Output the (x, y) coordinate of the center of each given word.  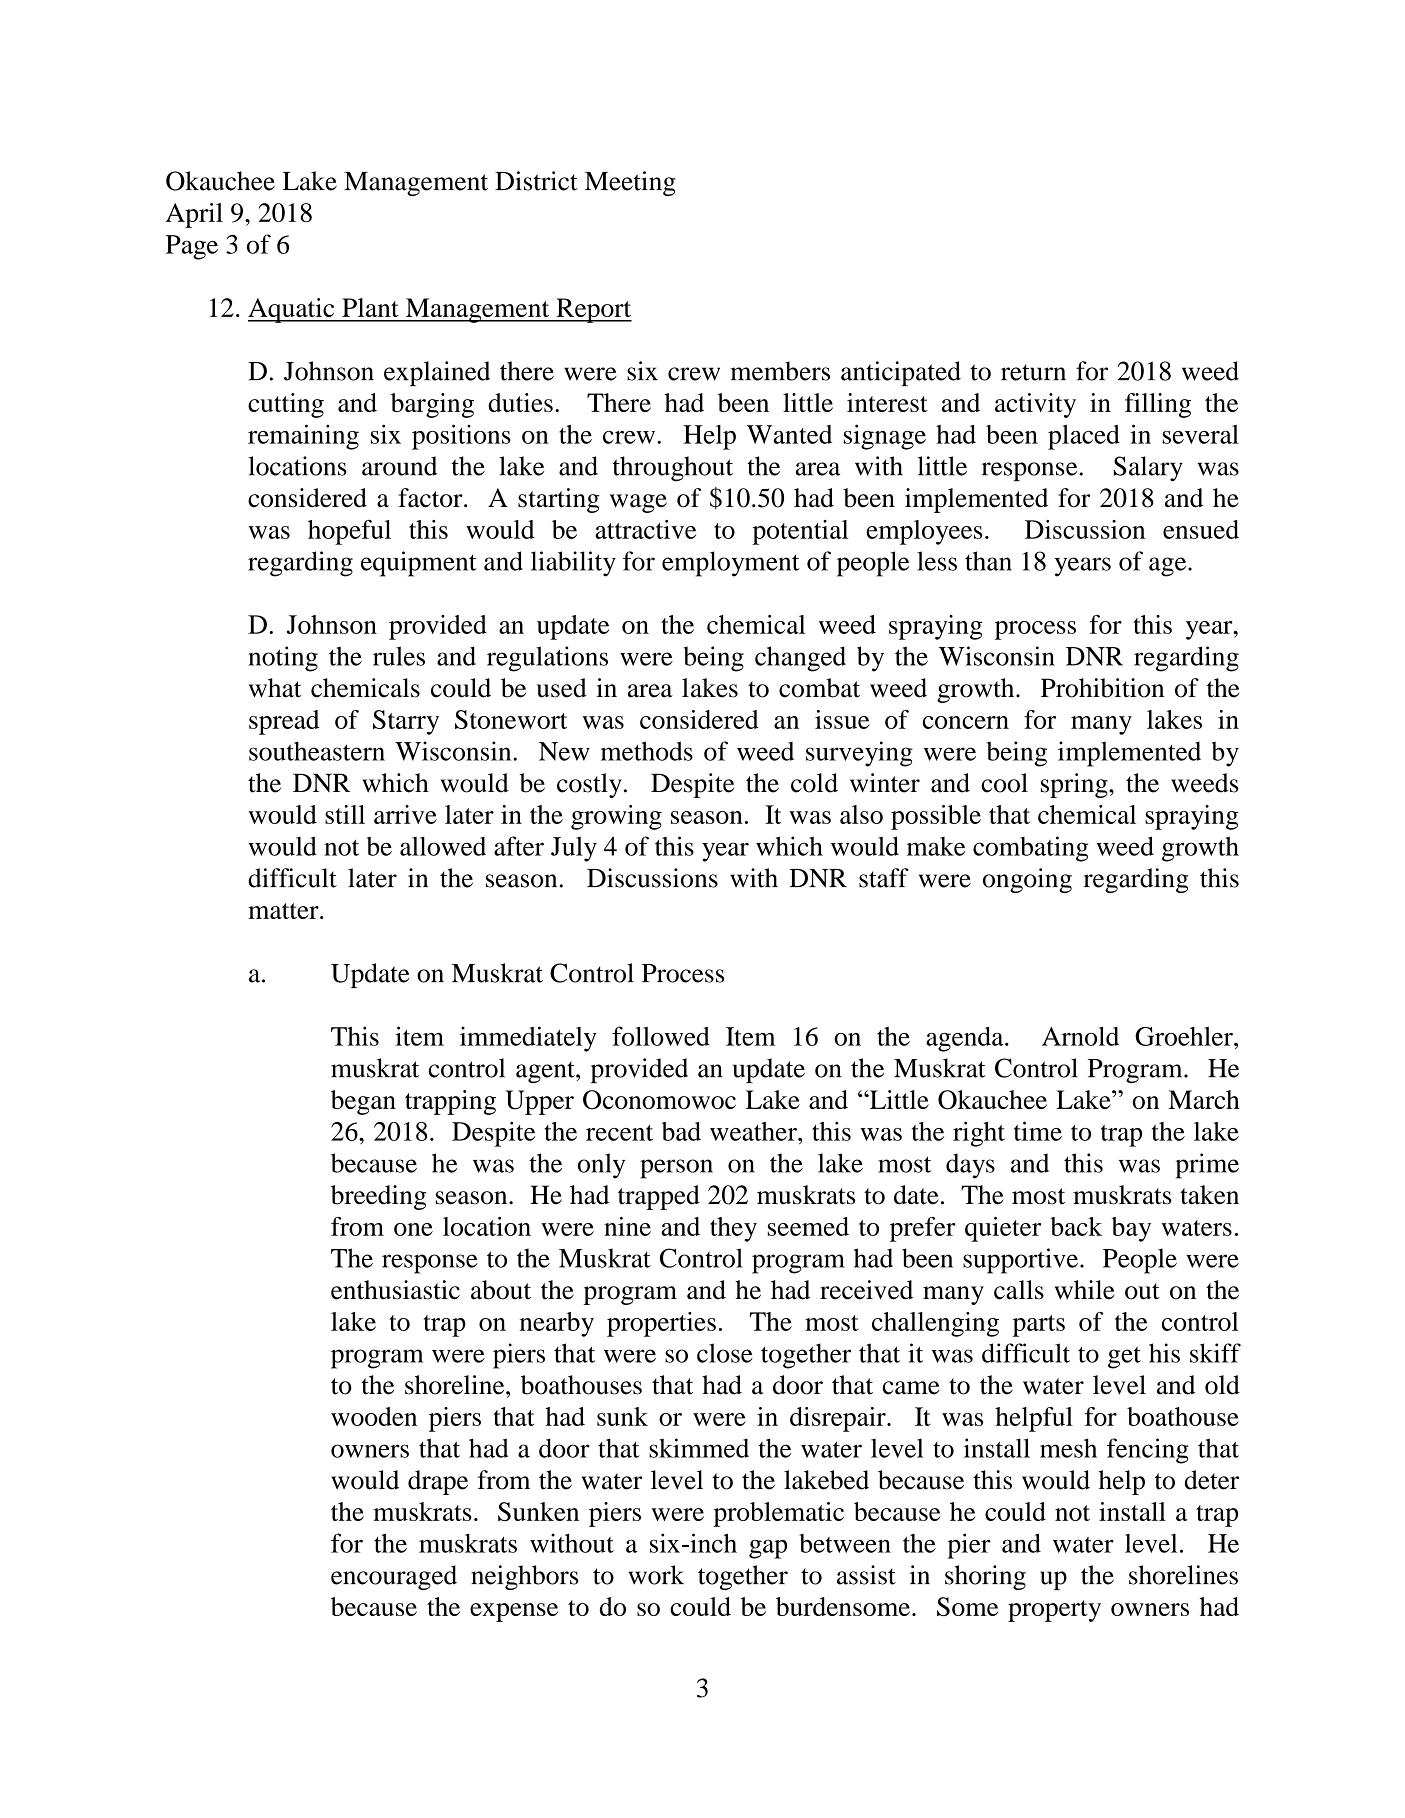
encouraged (394, 1577)
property (1054, 1611)
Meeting (630, 183)
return (1033, 372)
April (194, 215)
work (656, 1575)
